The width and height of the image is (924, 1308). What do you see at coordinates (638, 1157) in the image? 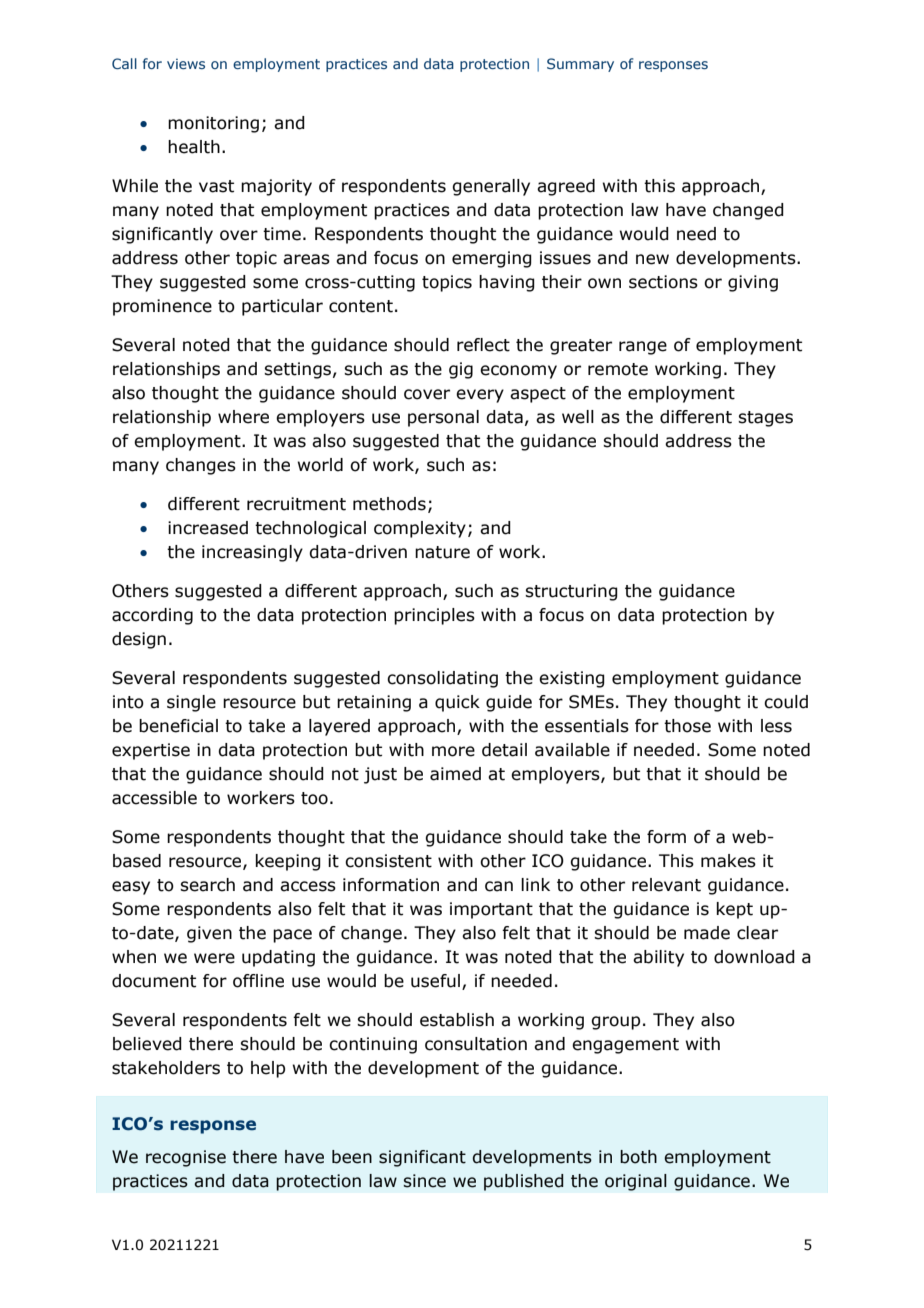
I see `both` at bounding box center [638, 1157].
